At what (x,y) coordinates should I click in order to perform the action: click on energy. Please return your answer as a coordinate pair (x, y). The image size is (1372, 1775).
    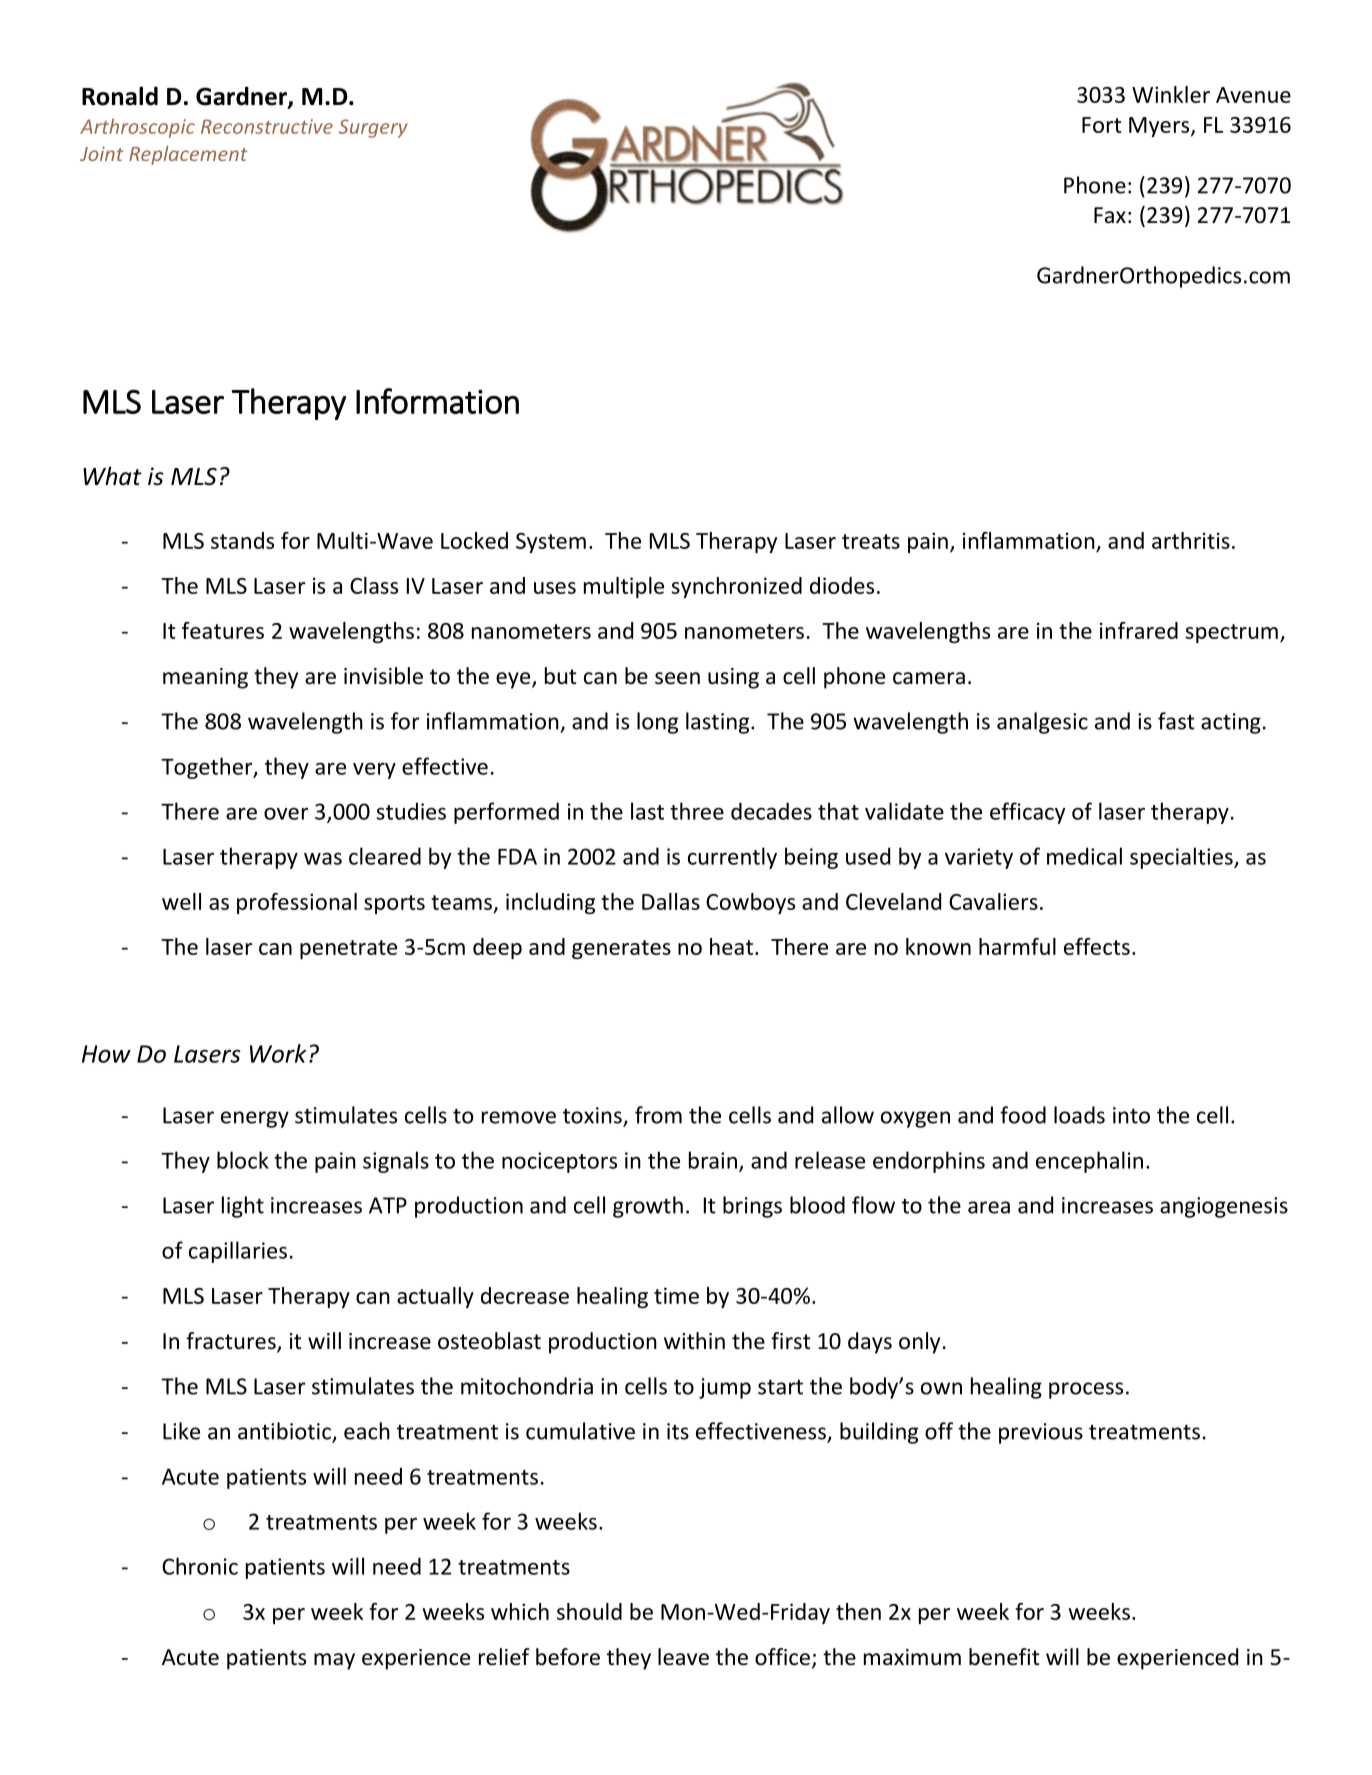
    Looking at the image, I should click on (255, 1119).
